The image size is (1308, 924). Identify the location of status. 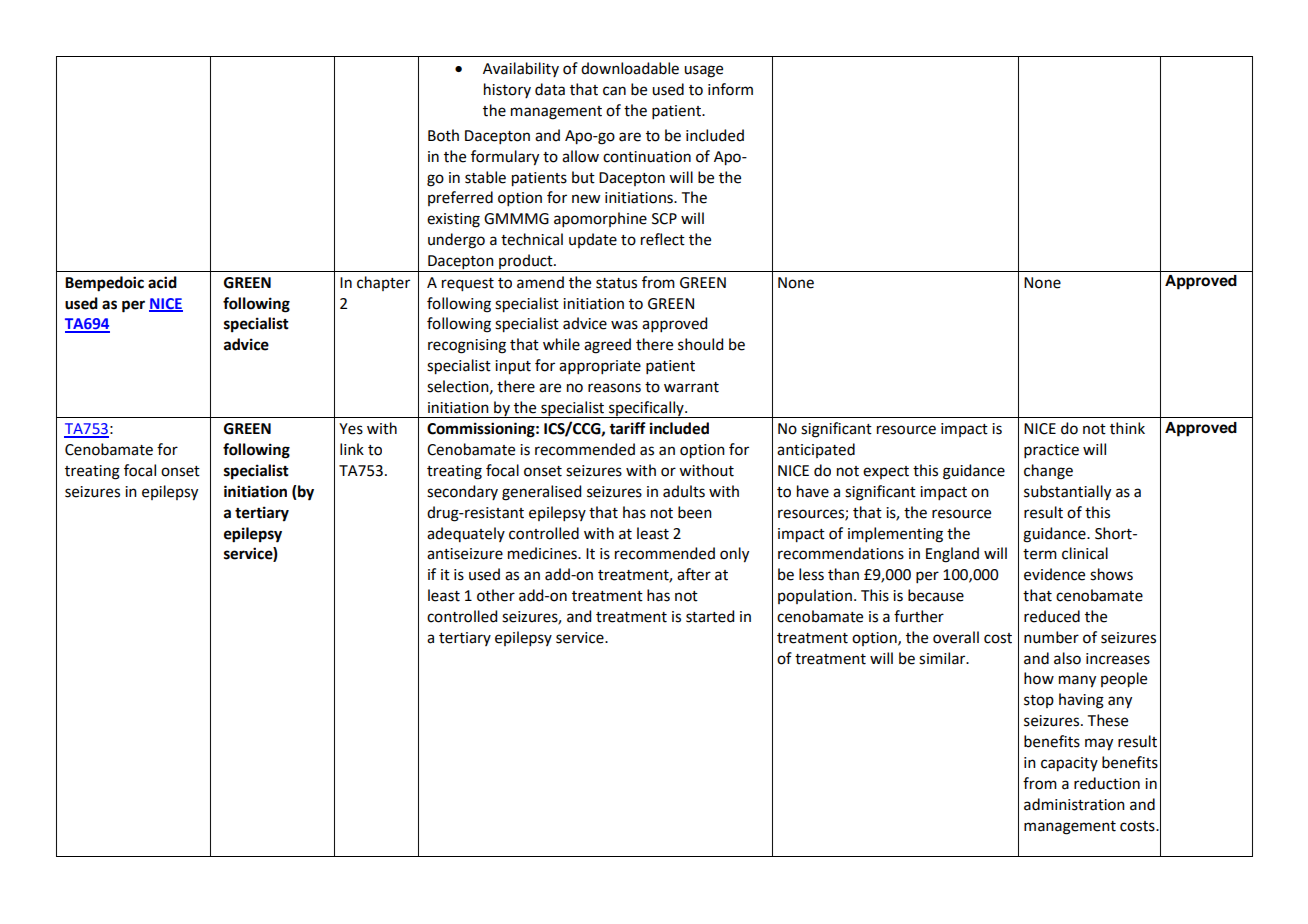
(616, 283).
